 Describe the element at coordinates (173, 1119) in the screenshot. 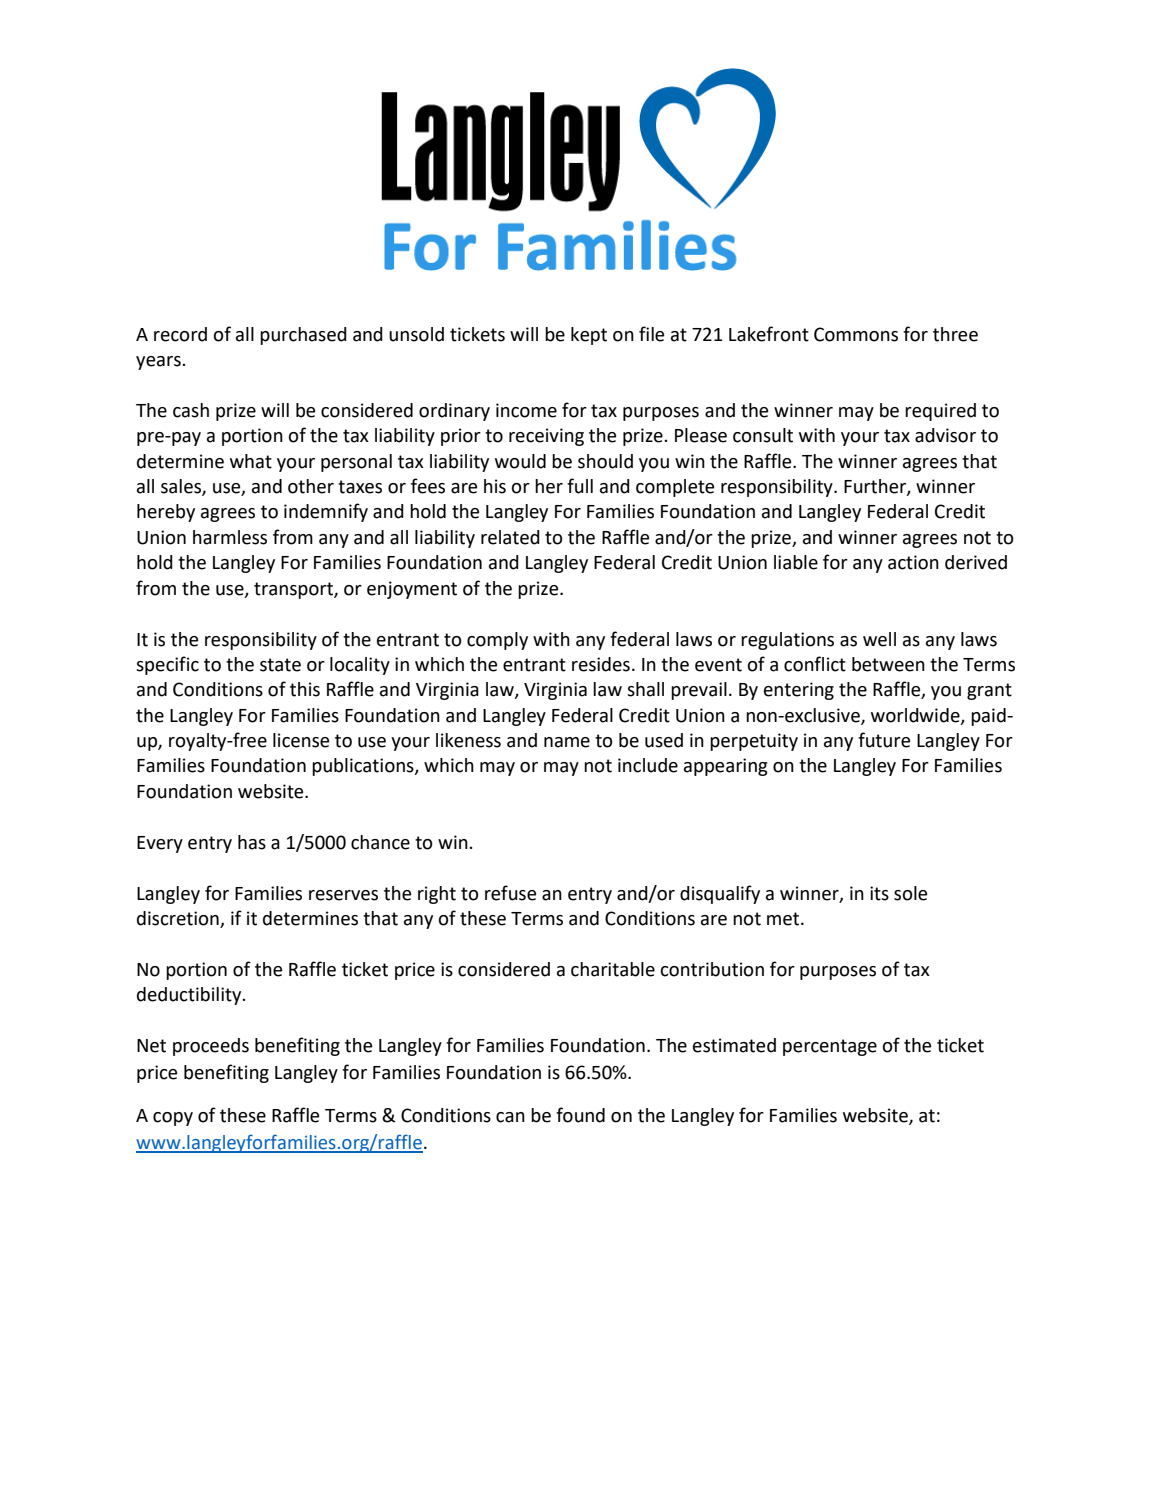

I see `copy` at that location.
